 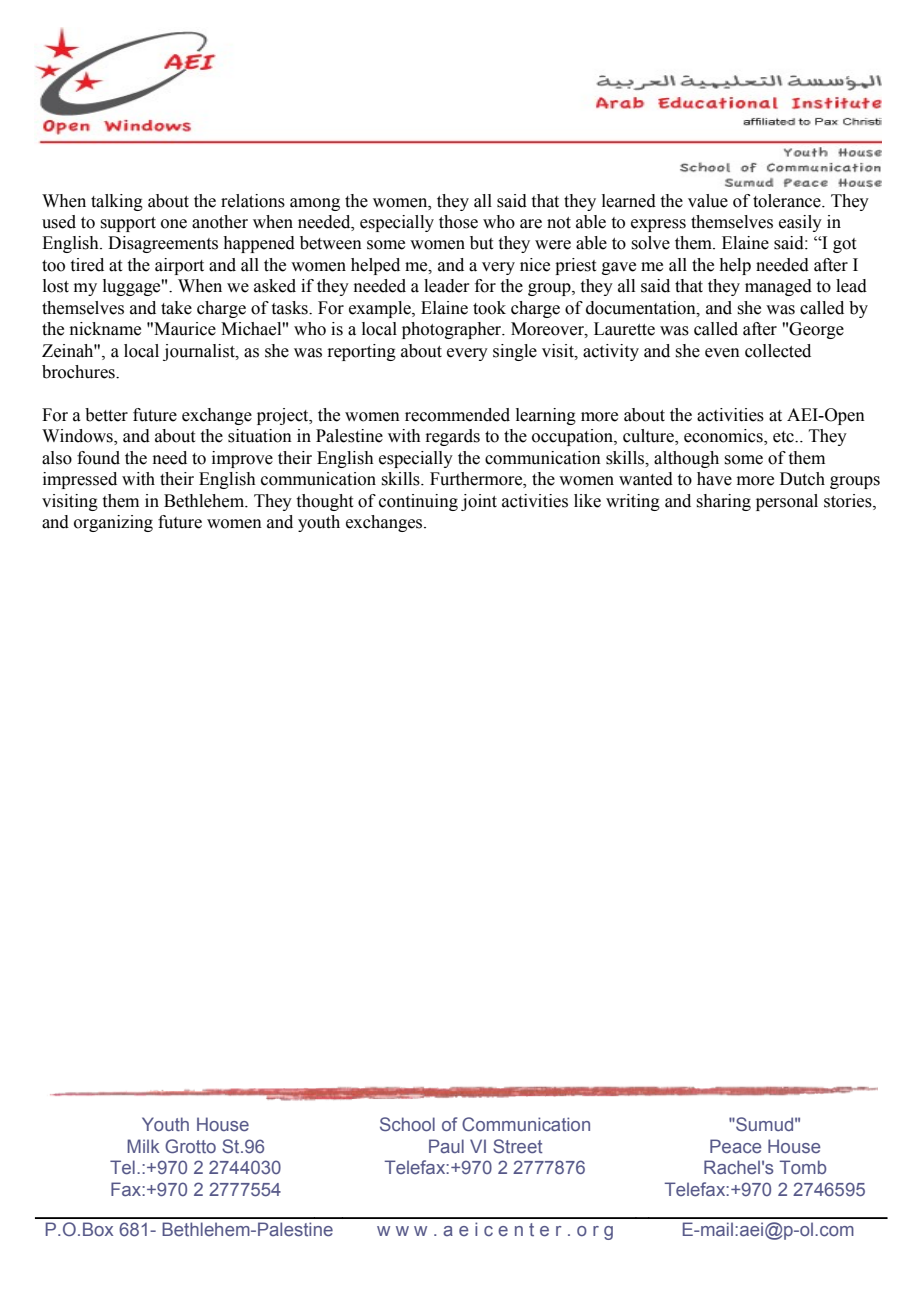 What do you see at coordinates (723, 502) in the document?
I see `sharing` at bounding box center [723, 502].
